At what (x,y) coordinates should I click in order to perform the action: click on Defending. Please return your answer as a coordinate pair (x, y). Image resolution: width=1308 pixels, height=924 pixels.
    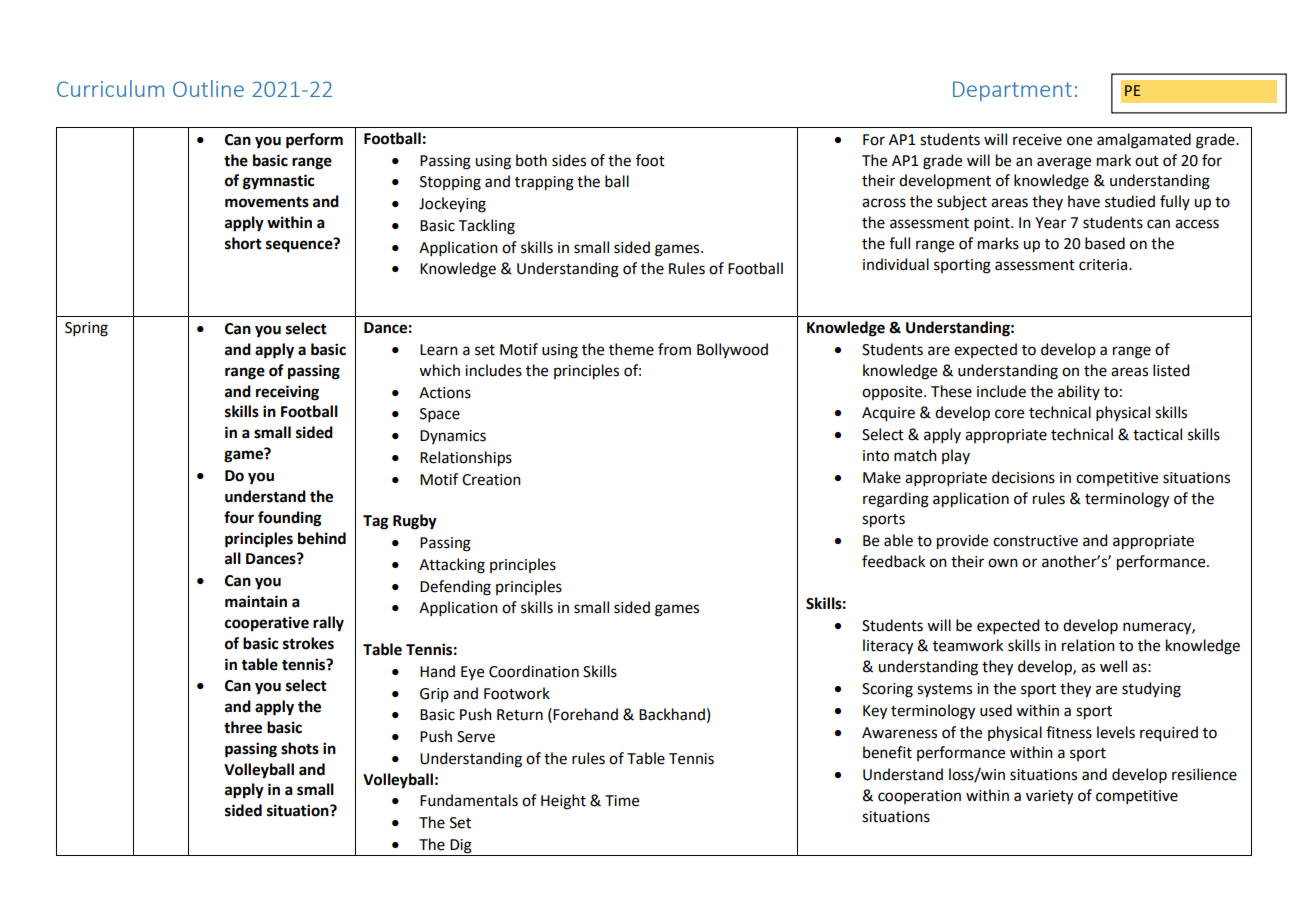
    Looking at the image, I should click on (455, 588).
